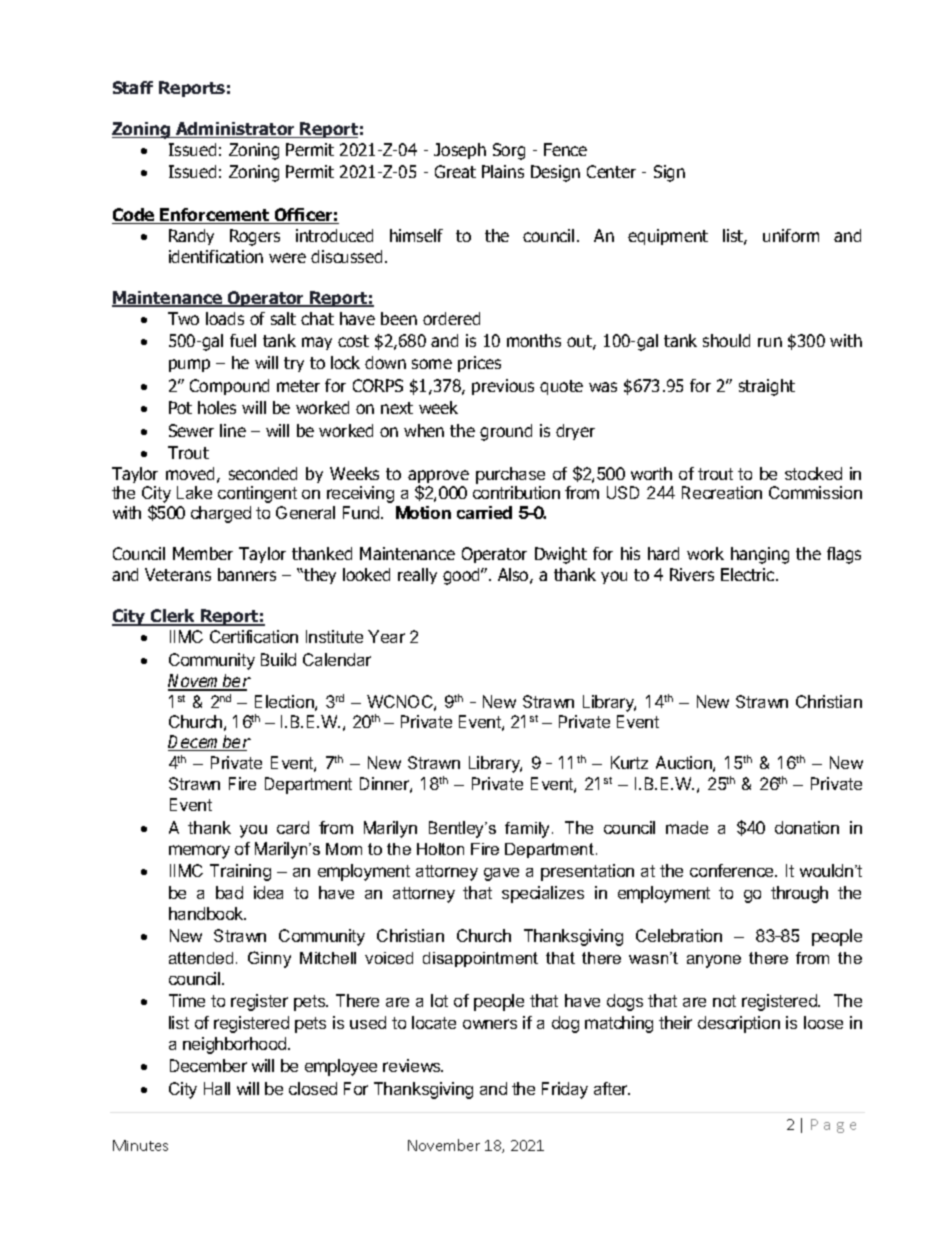 This screenshot has width=952, height=1233. Describe the element at coordinates (254, 636) in the screenshot. I see `Certification` at that location.
